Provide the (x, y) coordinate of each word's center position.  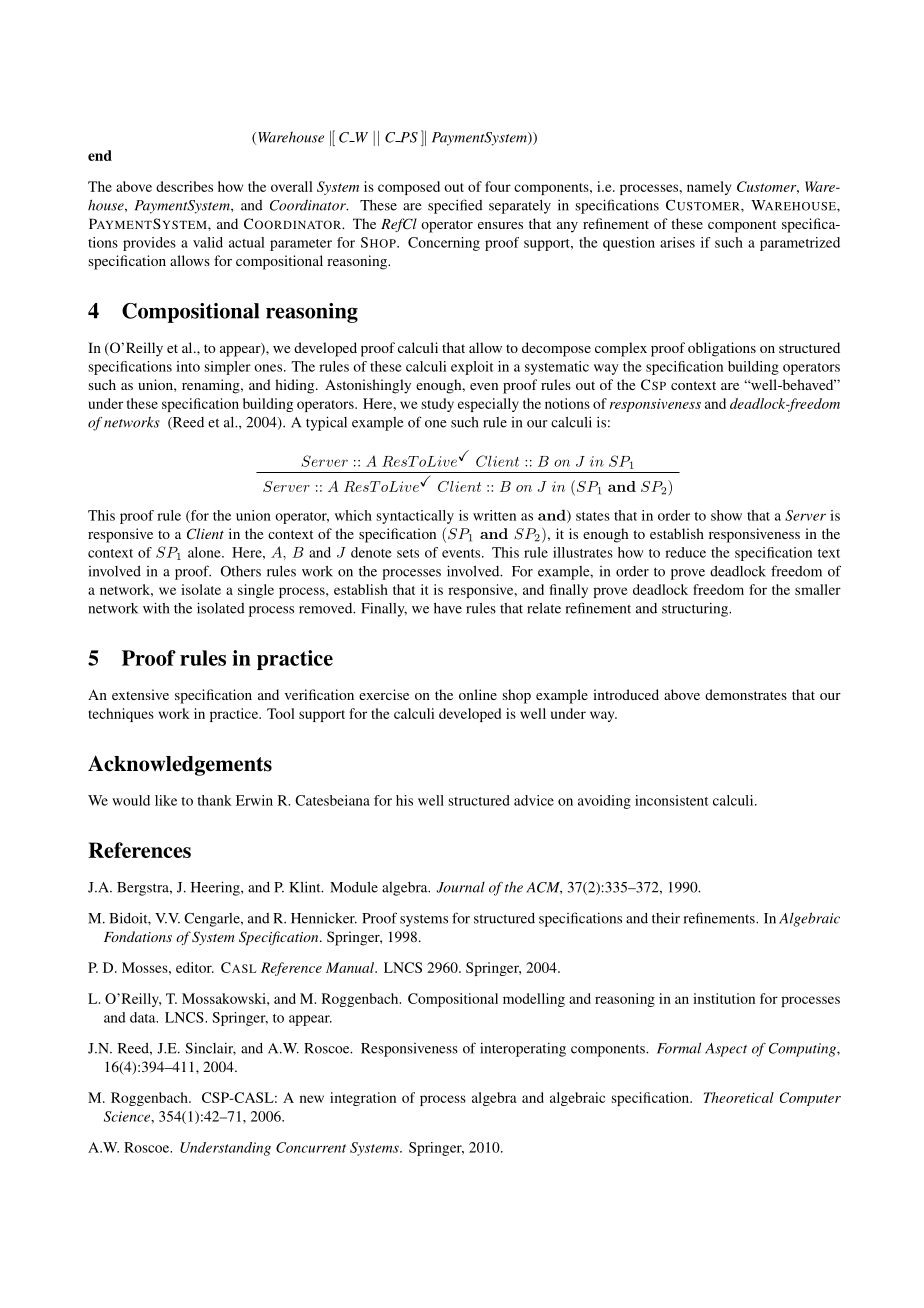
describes (184, 186)
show (726, 515)
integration (363, 1099)
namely (709, 188)
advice (534, 800)
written (494, 515)
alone (205, 552)
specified (455, 206)
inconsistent (671, 800)
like (166, 800)
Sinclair (210, 1049)
